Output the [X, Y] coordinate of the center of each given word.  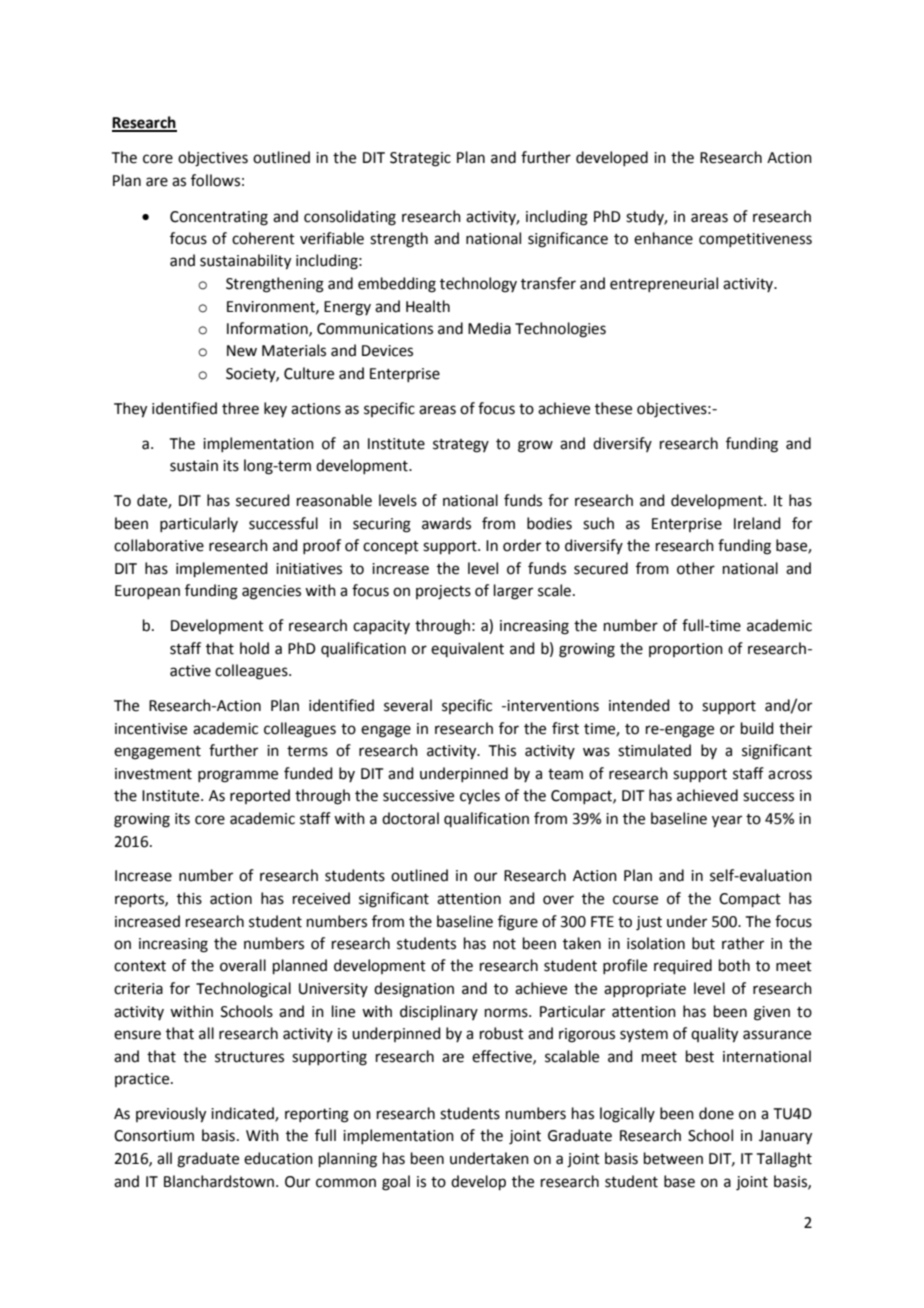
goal [396, 1183]
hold [254, 648]
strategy [461, 446]
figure [518, 923]
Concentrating [219, 218]
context [140, 966]
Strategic [420, 159]
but [703, 943]
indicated [243, 1114]
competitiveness [755, 240]
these [613, 408]
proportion [686, 650]
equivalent [467, 649]
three [240, 408]
